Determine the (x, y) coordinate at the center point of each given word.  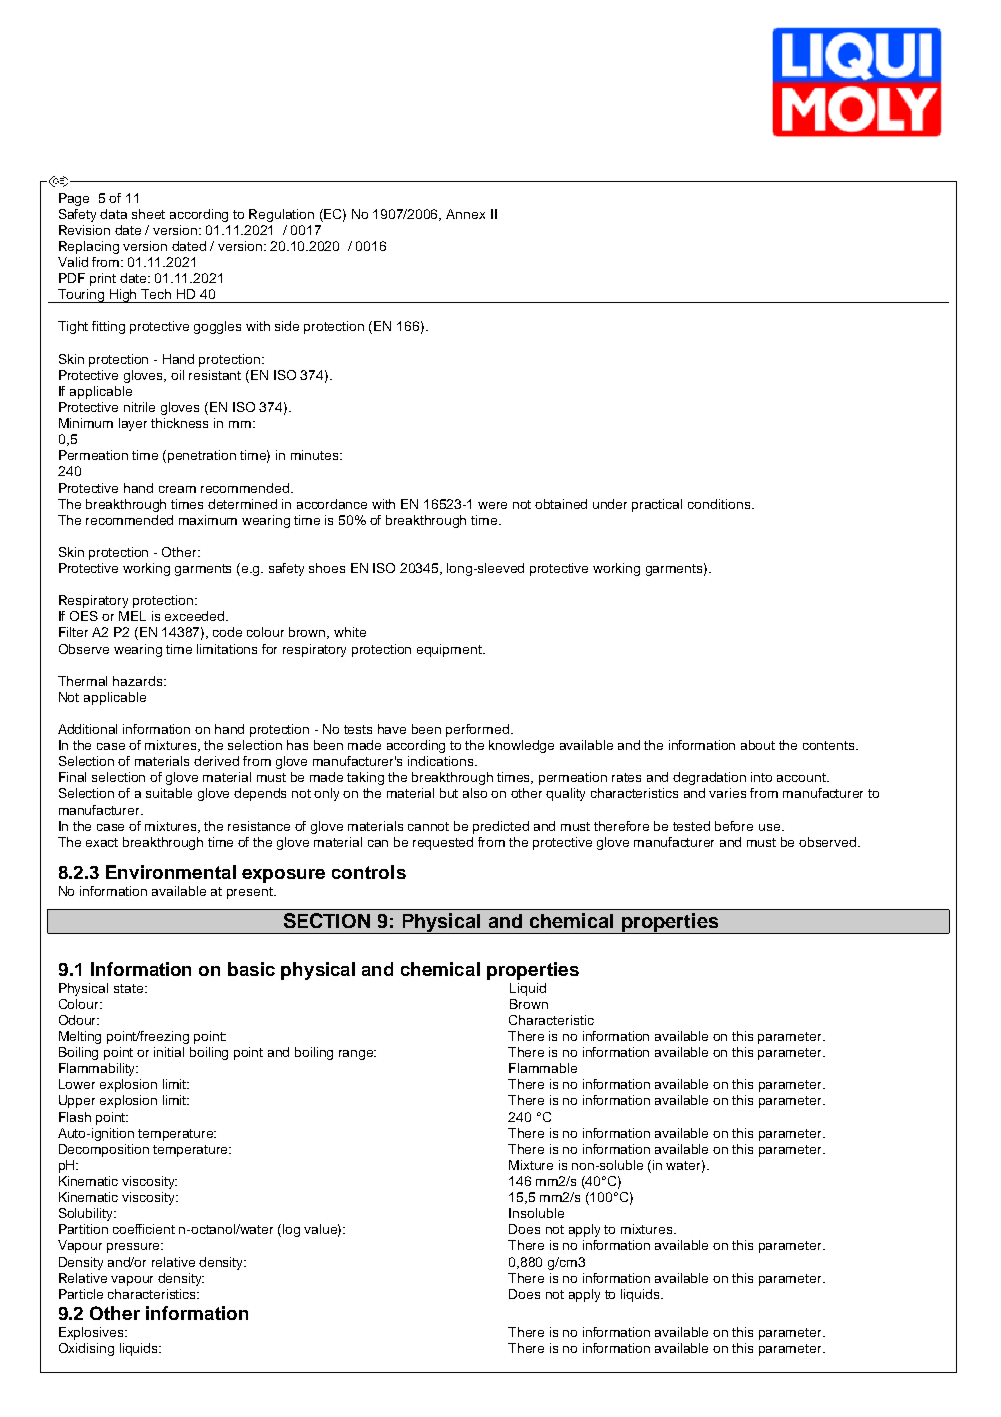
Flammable (543, 1068)
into (761, 777)
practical (657, 505)
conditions (719, 504)
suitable (169, 793)
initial (169, 1052)
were (492, 505)
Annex (465, 214)
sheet (148, 214)
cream (177, 489)
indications (442, 761)
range (357, 1055)
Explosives (93, 1333)
